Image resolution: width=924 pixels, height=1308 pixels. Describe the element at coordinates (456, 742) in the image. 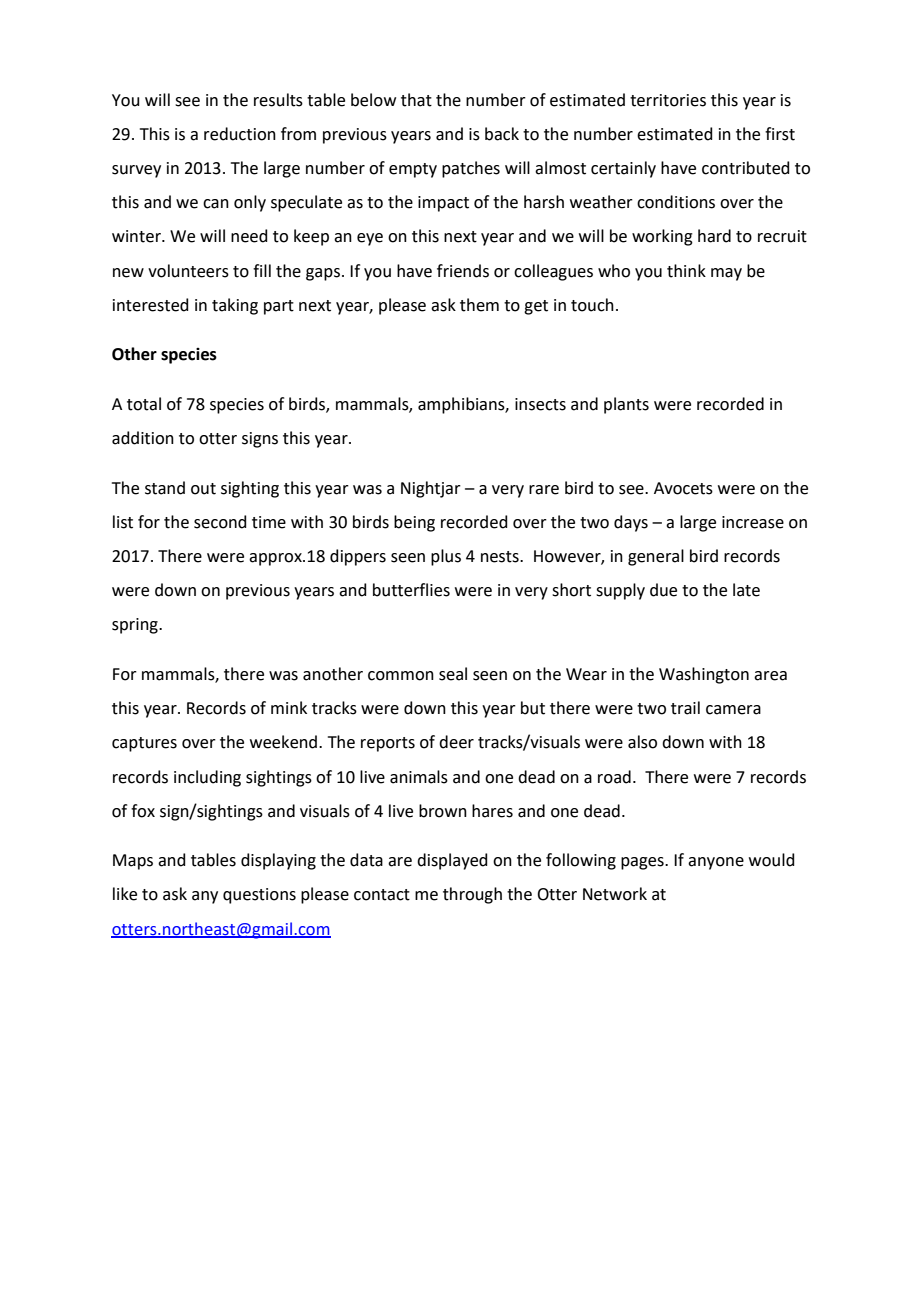

I see `deer` at that location.
